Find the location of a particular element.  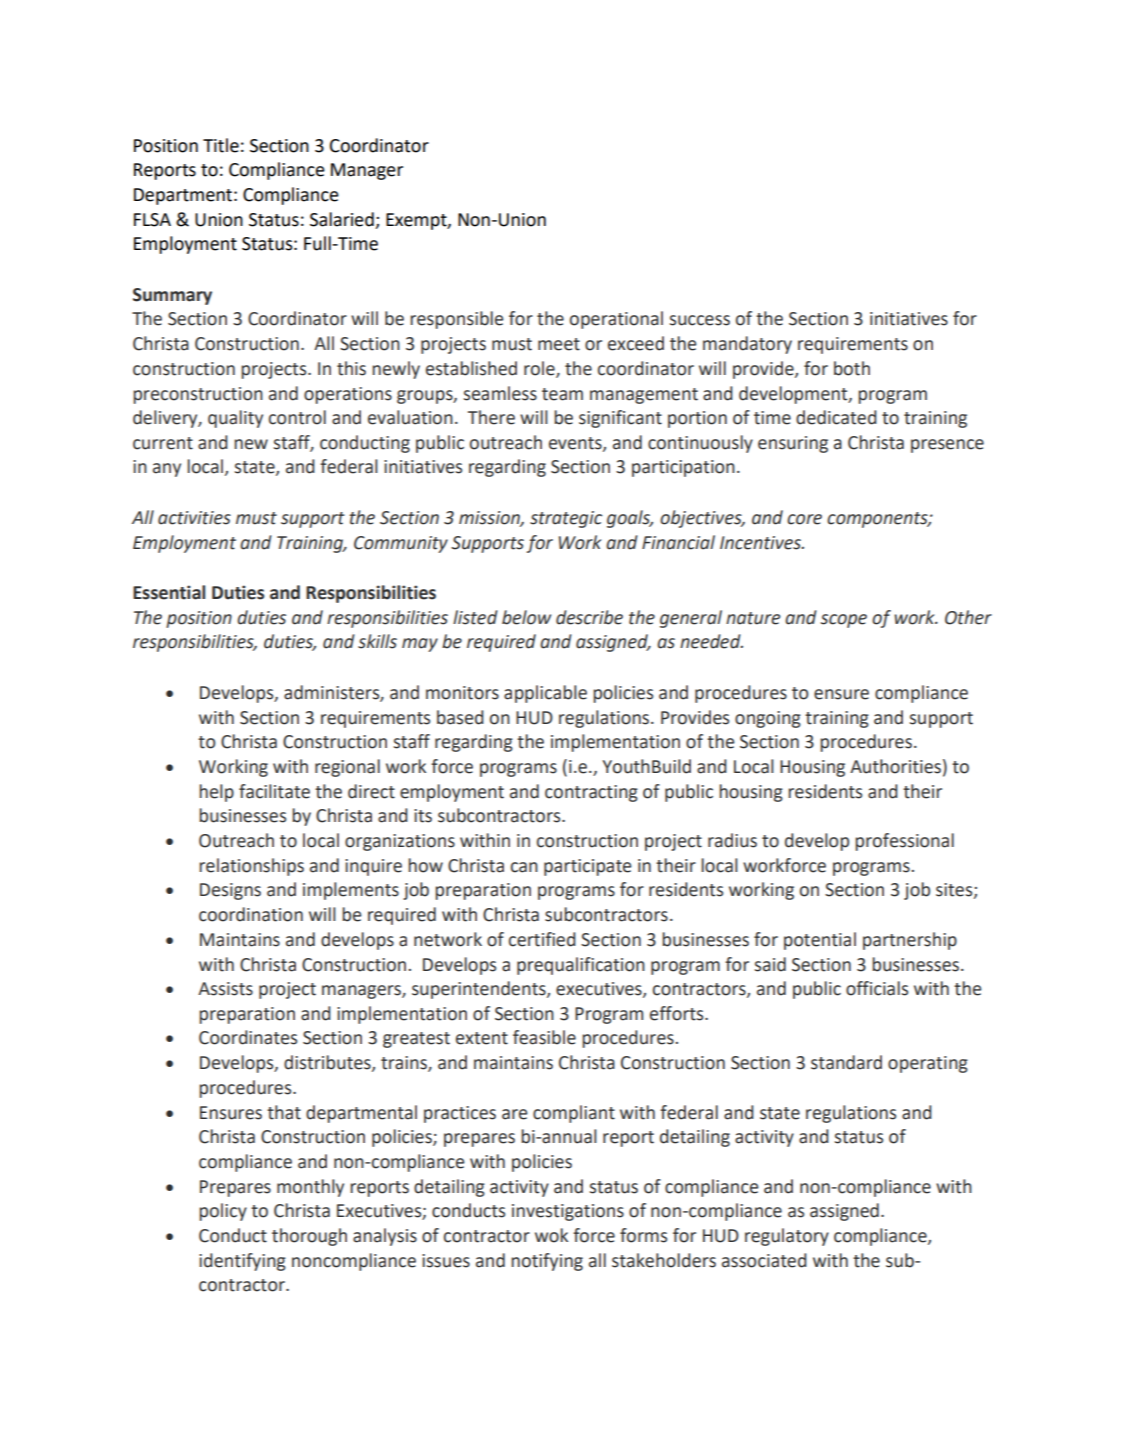

officials is located at coordinates (877, 988).
